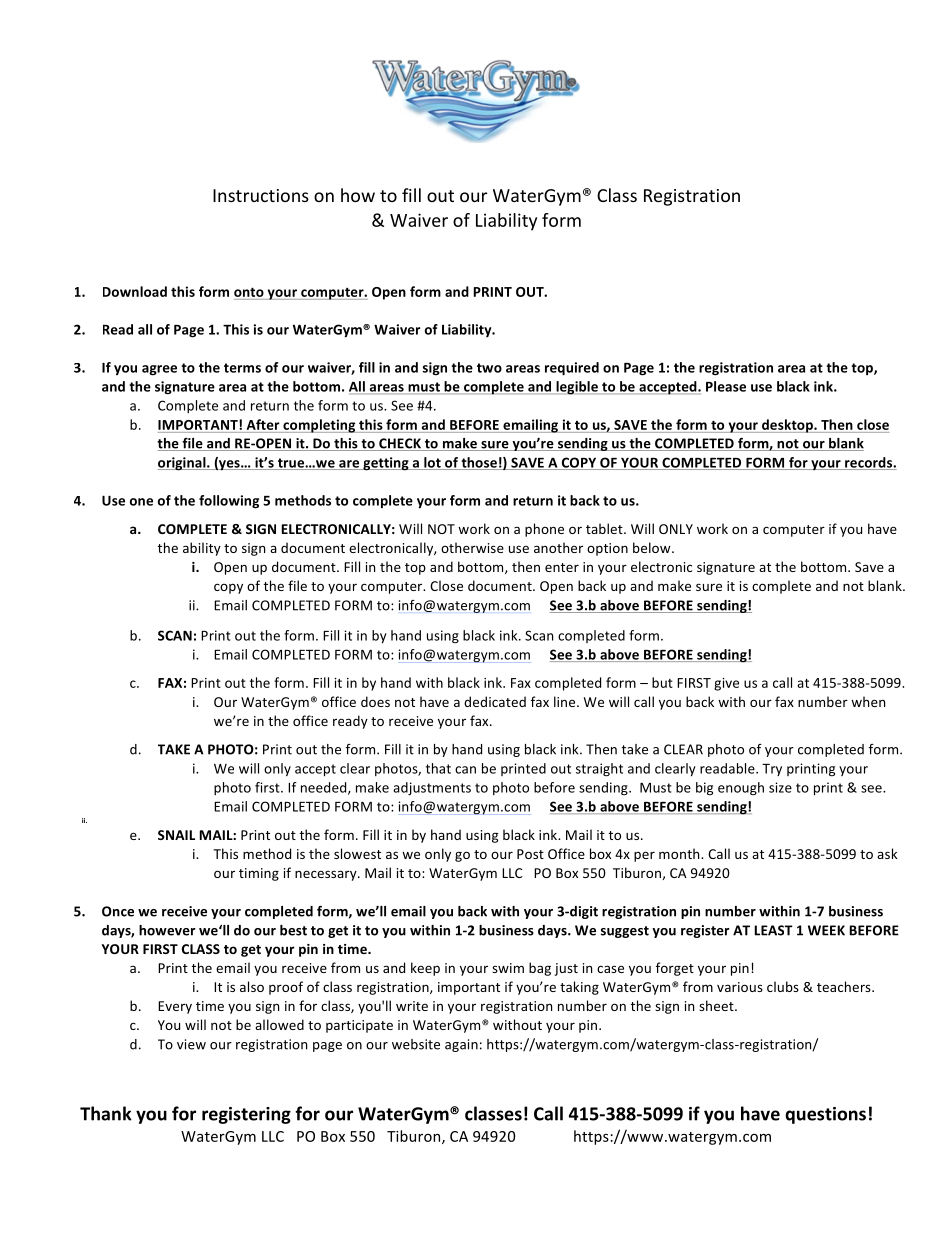 This page has width=952, height=1233. Describe the element at coordinates (191, 1044) in the page. I see `view` at that location.
